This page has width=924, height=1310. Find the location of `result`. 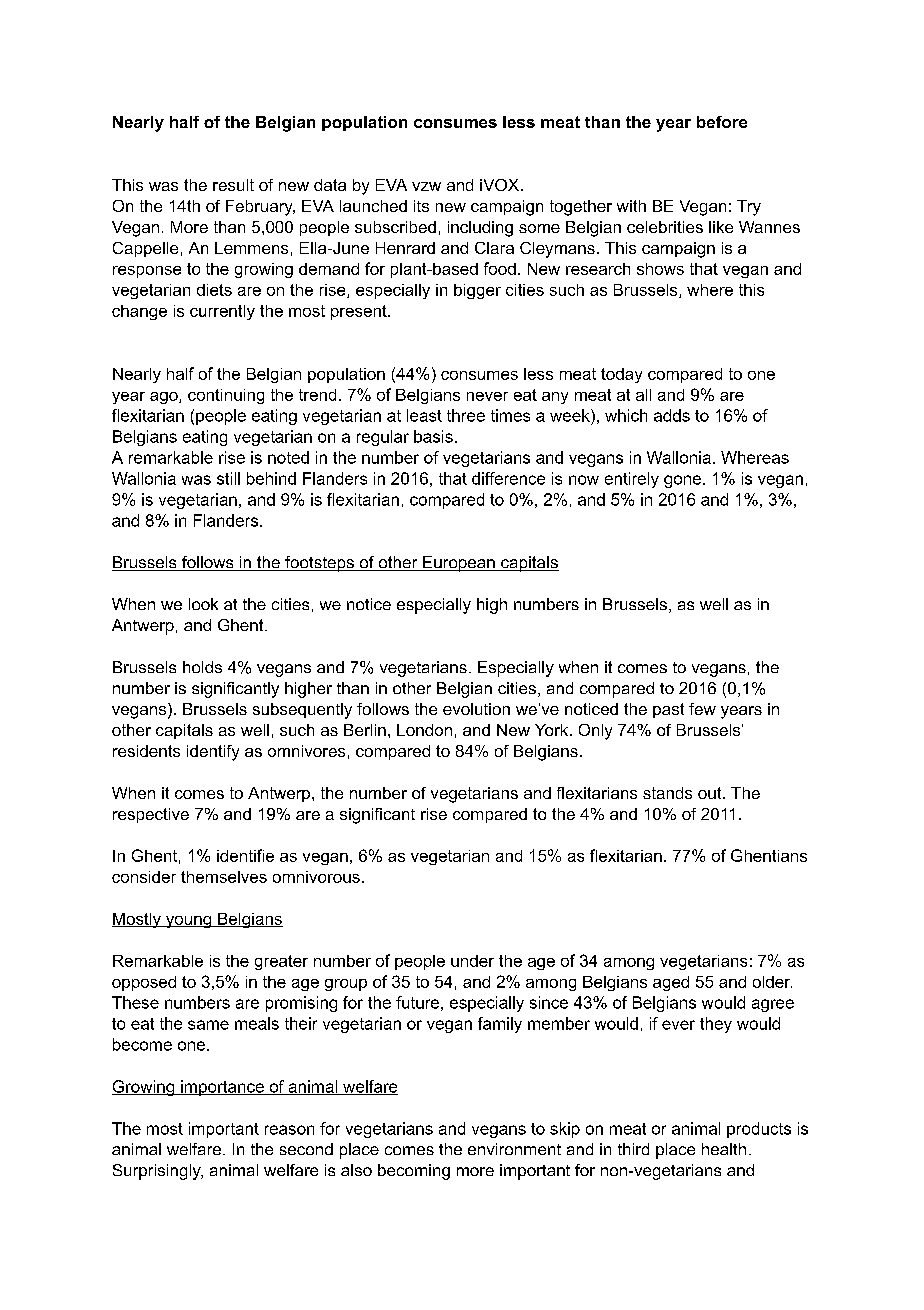

result is located at coordinates (233, 185).
